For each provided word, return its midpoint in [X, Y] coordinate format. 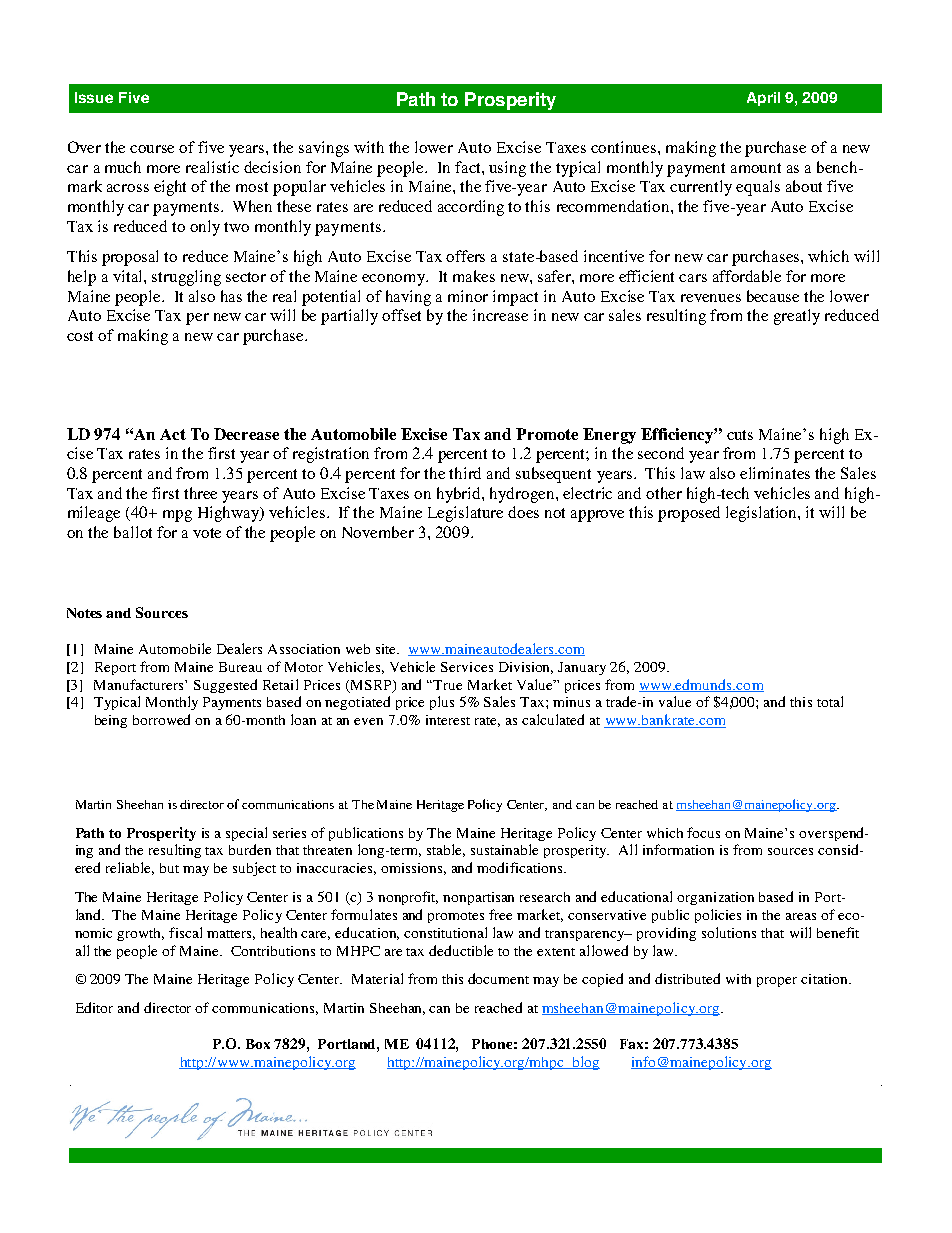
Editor [94, 1007]
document [498, 978]
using [507, 169]
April [763, 99]
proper [777, 982]
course [152, 149]
